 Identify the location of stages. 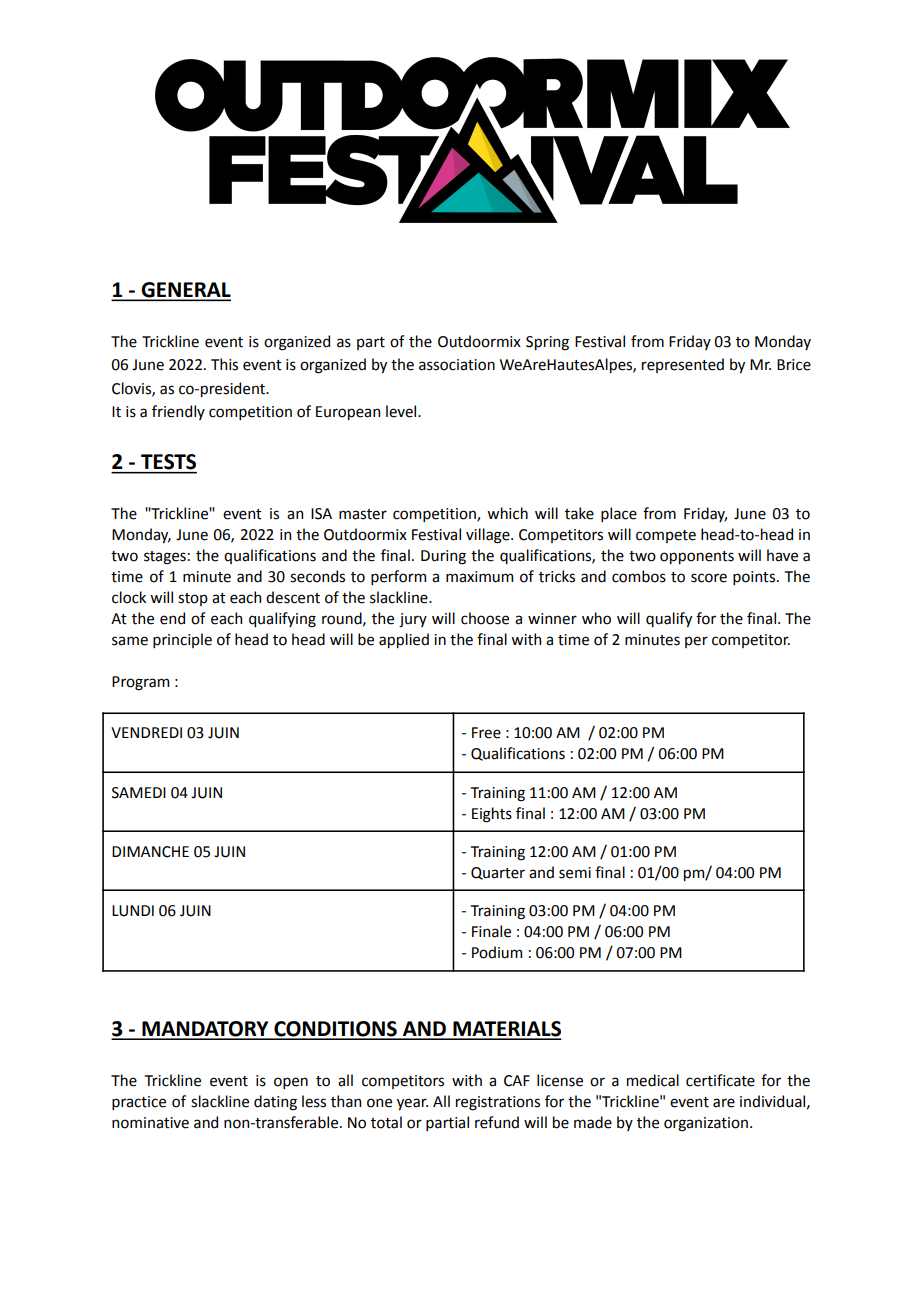
(165, 558).
